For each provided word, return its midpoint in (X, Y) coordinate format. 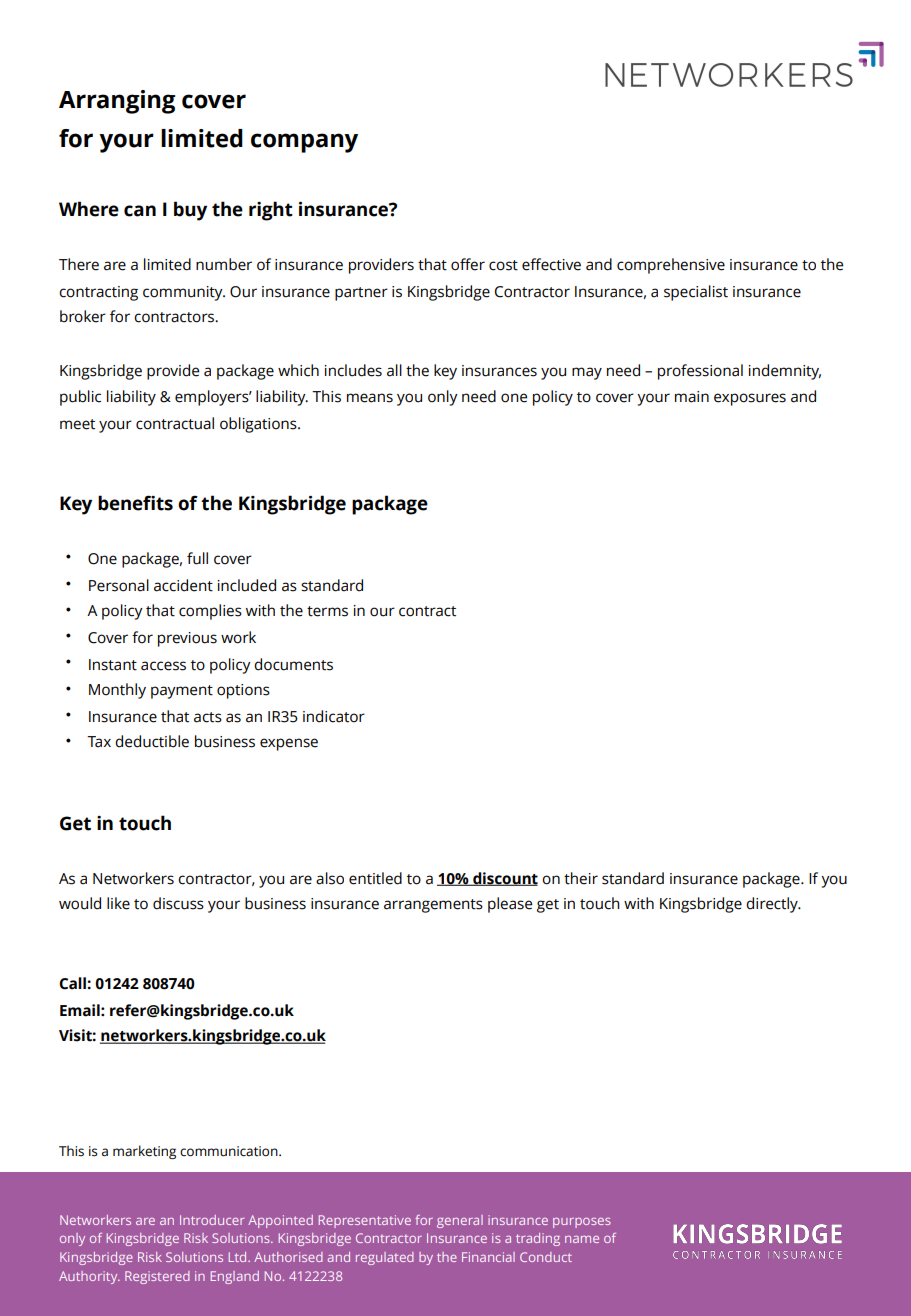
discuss (178, 903)
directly (773, 905)
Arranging (117, 102)
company (304, 143)
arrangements (433, 906)
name (582, 1239)
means (370, 398)
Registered (157, 1277)
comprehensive (671, 266)
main (692, 397)
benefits (135, 503)
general (460, 1221)
